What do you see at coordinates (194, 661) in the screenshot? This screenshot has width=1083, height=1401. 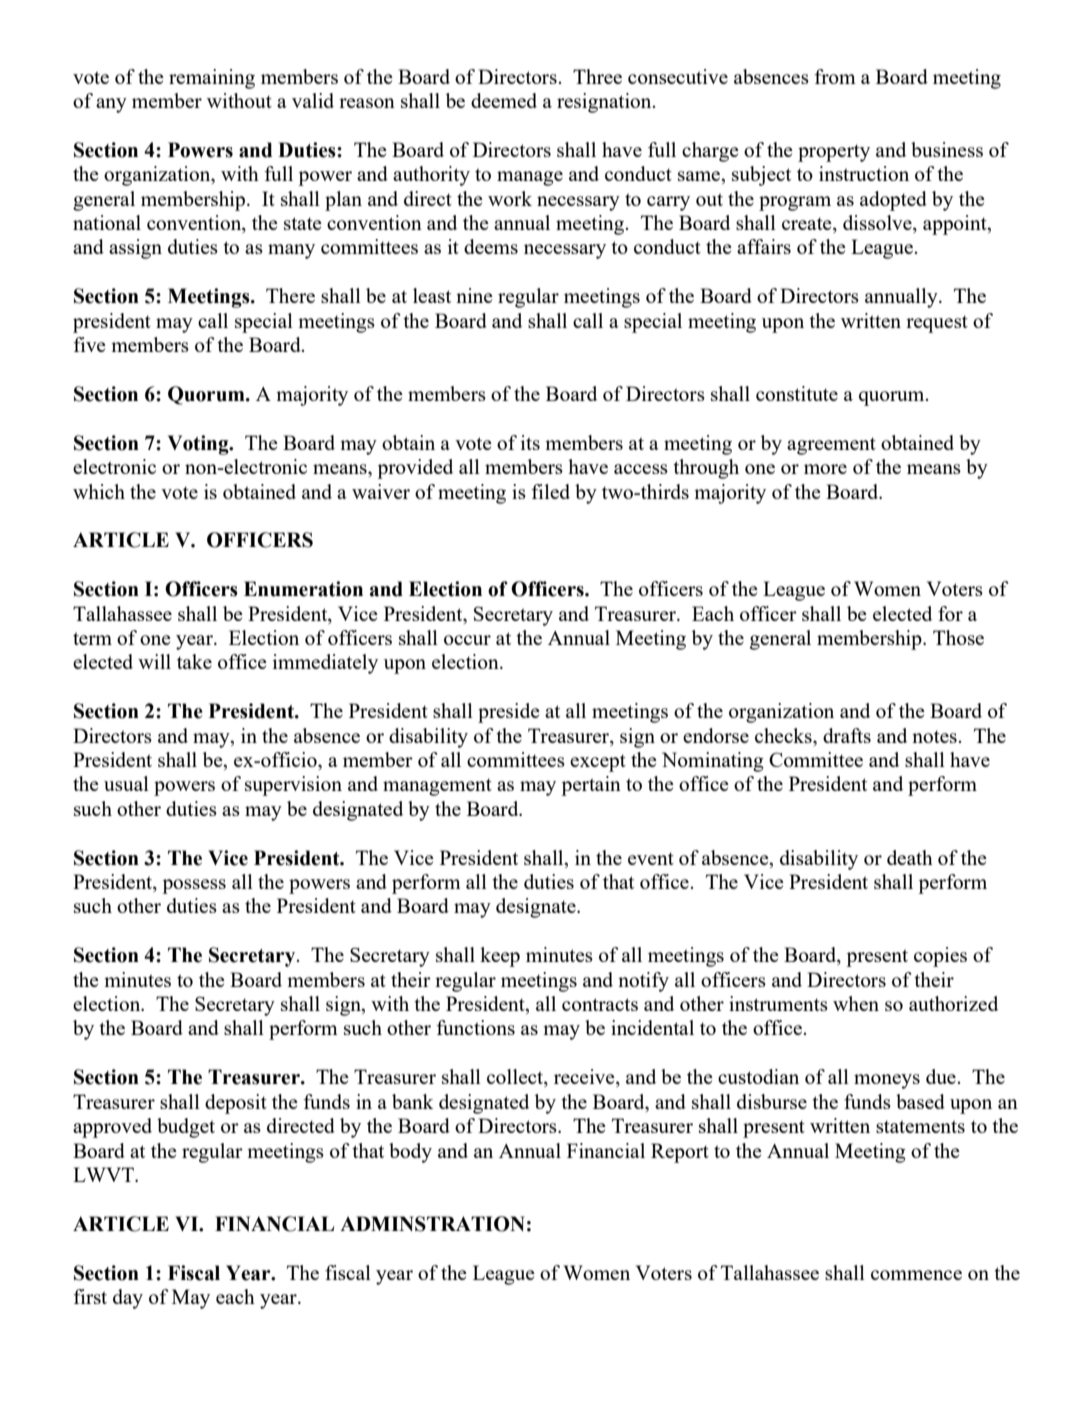 I see `take` at bounding box center [194, 661].
